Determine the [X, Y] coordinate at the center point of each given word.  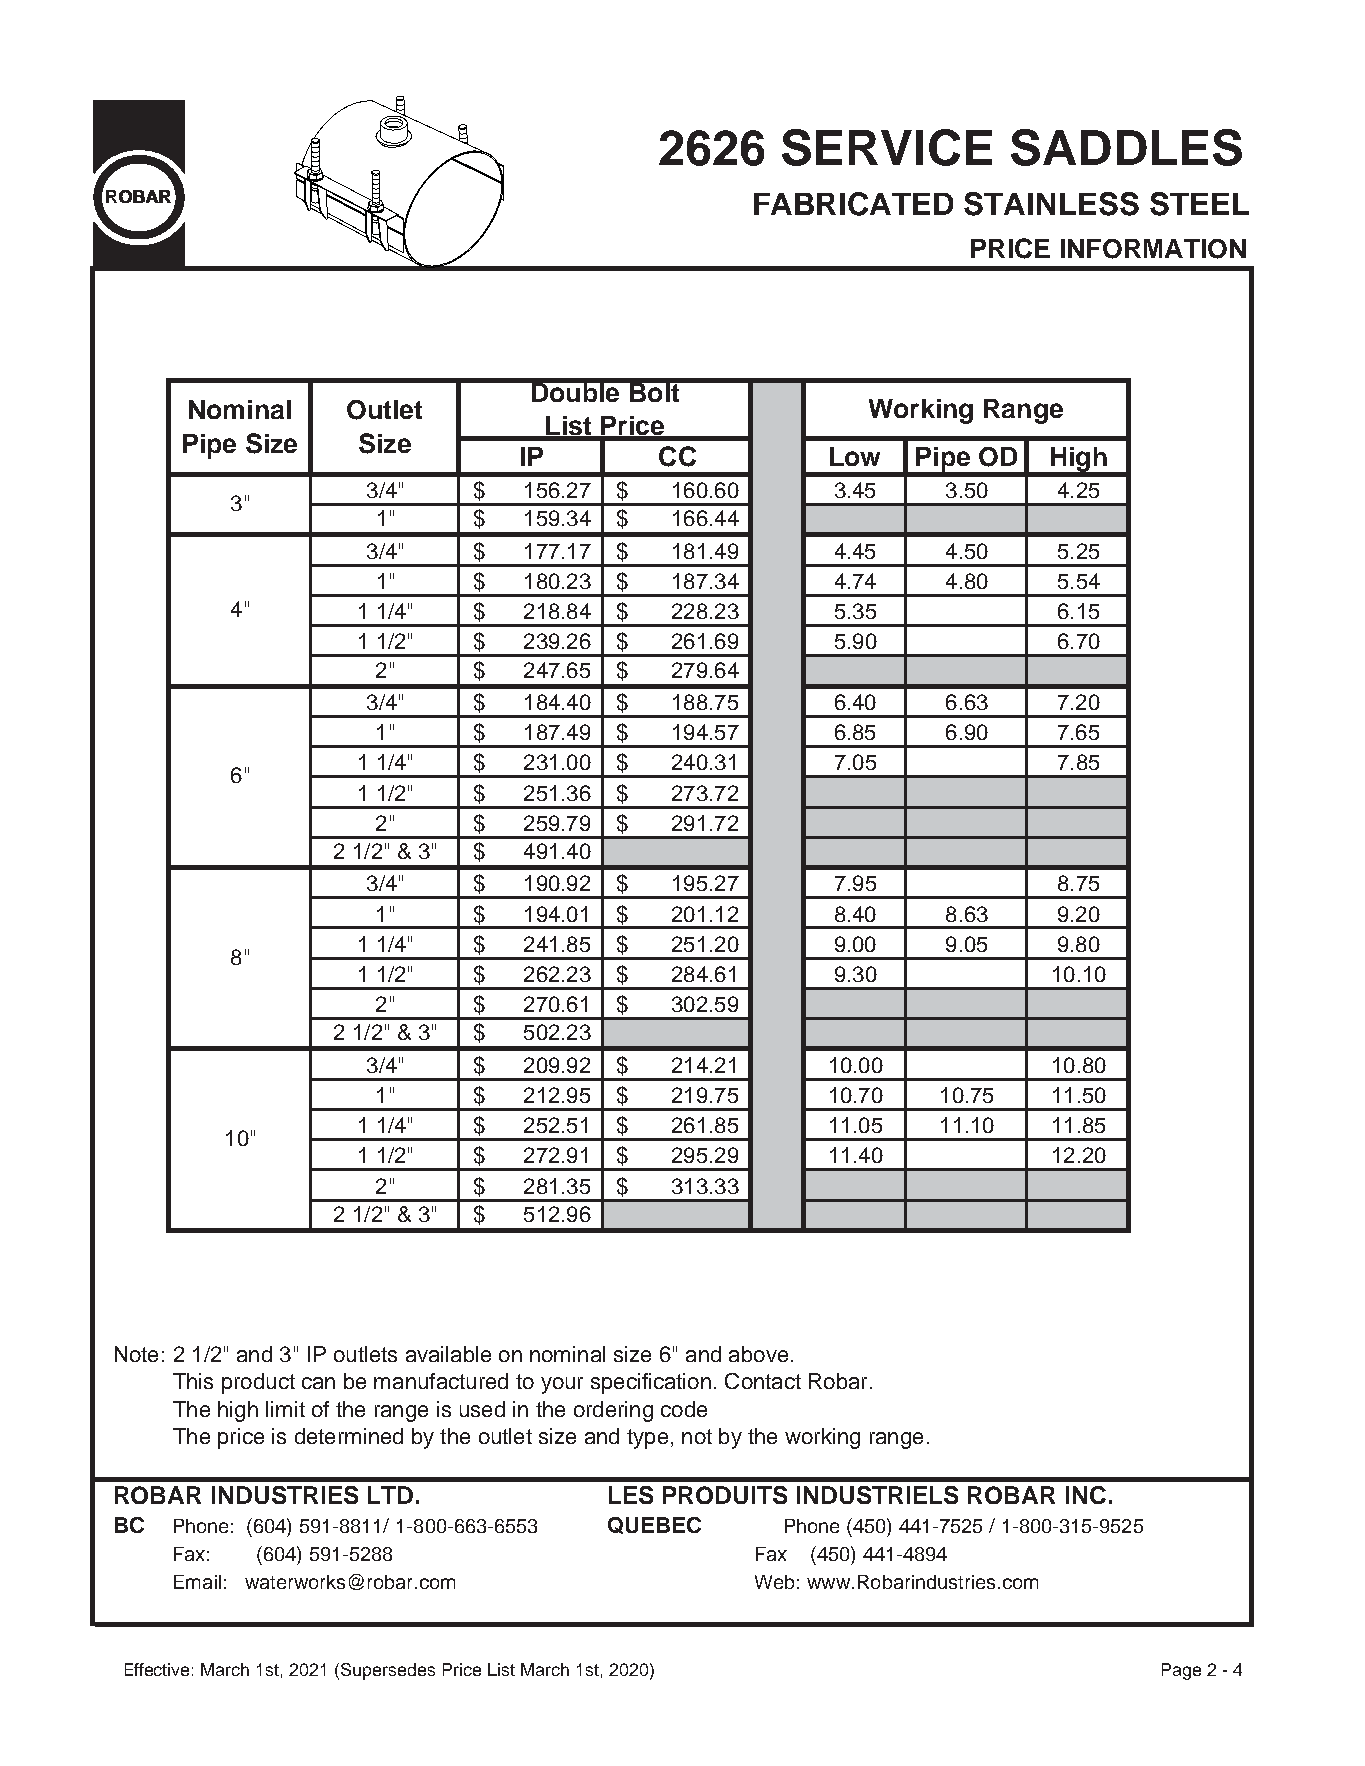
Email [197, 1582]
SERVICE [887, 147]
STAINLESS [1051, 204]
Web [774, 1582]
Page [1181, 1671]
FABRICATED [853, 204]
